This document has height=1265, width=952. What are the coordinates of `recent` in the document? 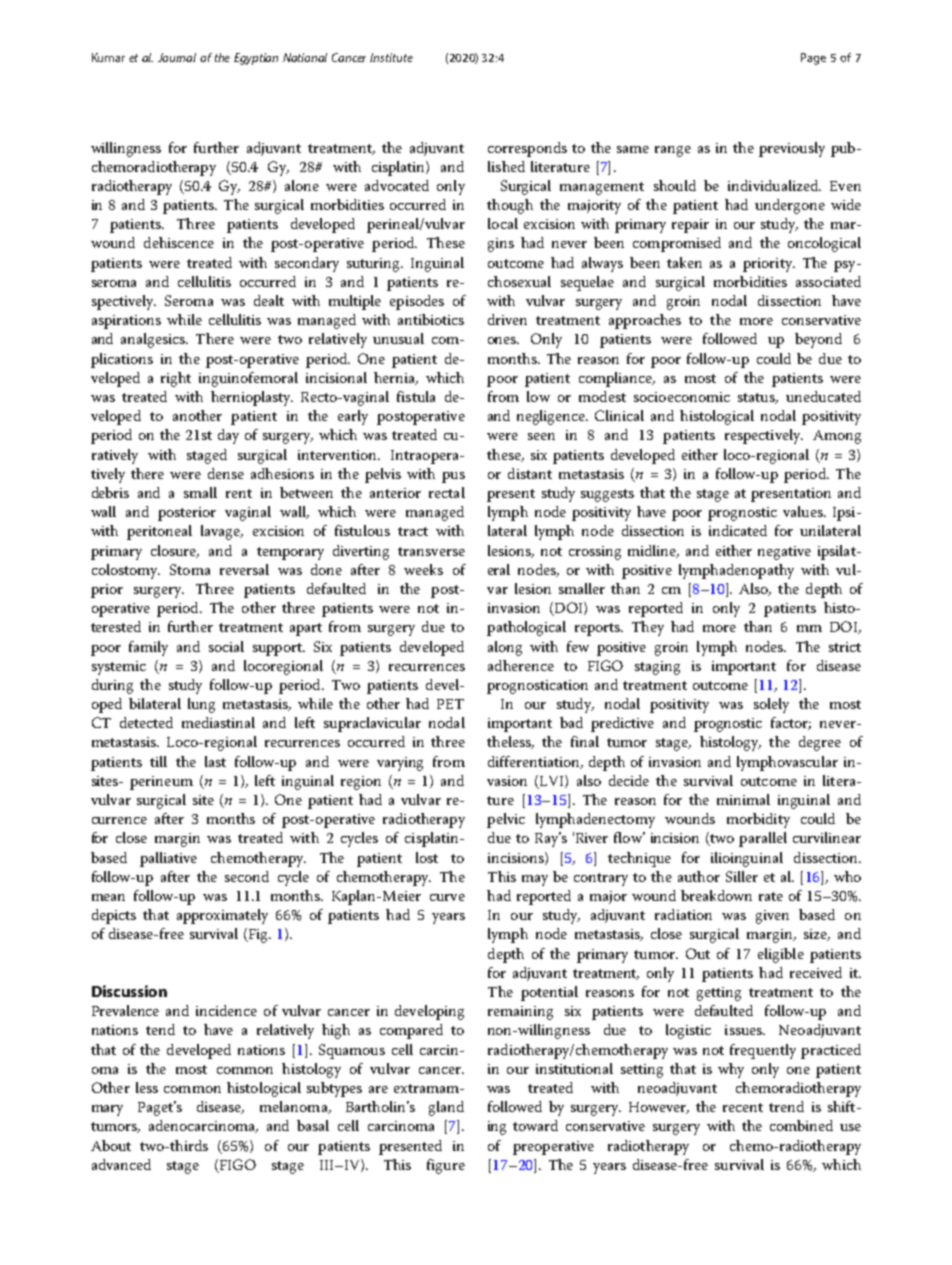 It's located at (743, 1107).
